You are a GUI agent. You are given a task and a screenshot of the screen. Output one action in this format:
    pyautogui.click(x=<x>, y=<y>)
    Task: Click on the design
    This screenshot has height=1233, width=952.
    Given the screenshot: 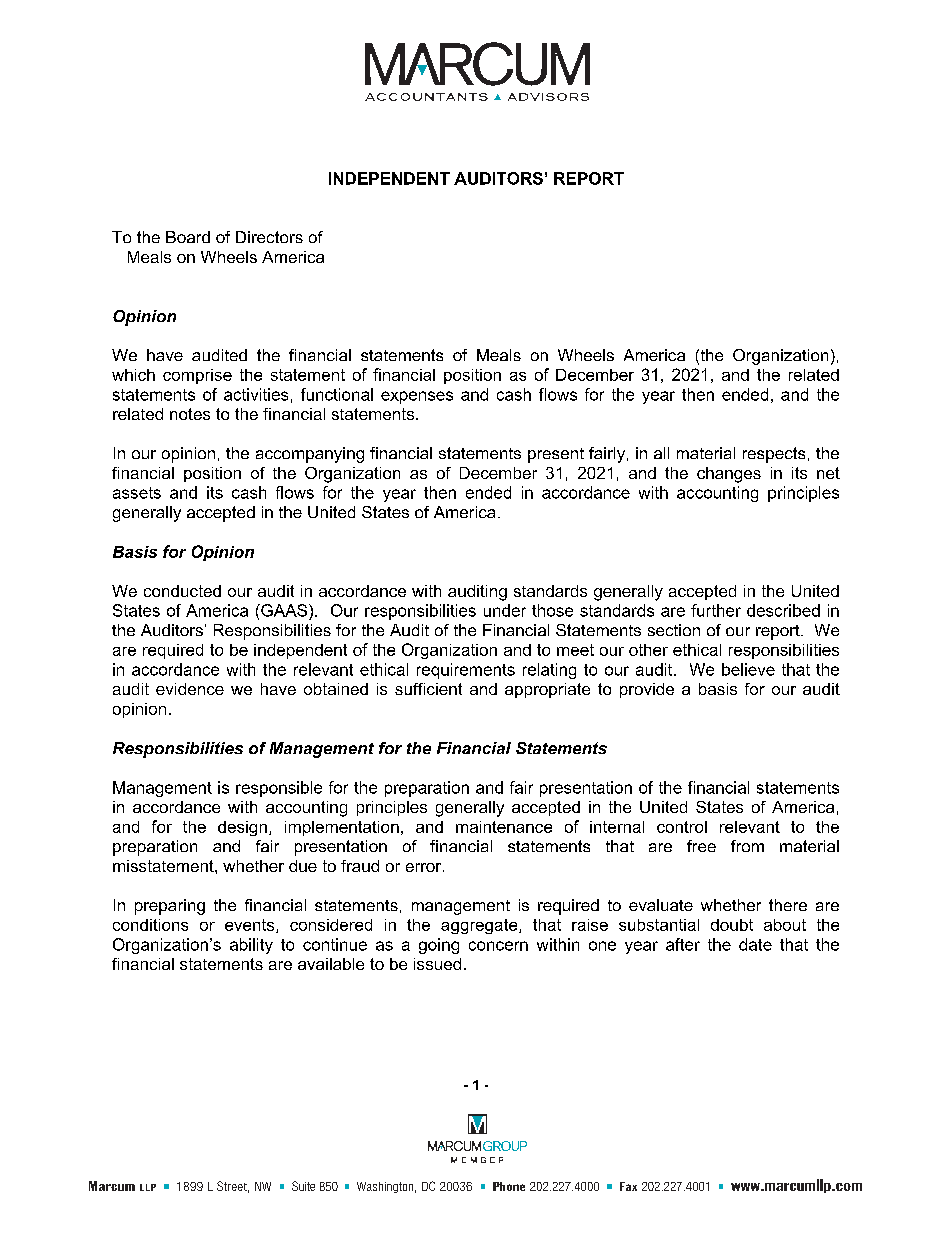 What is the action you would take?
    pyautogui.click(x=242, y=828)
